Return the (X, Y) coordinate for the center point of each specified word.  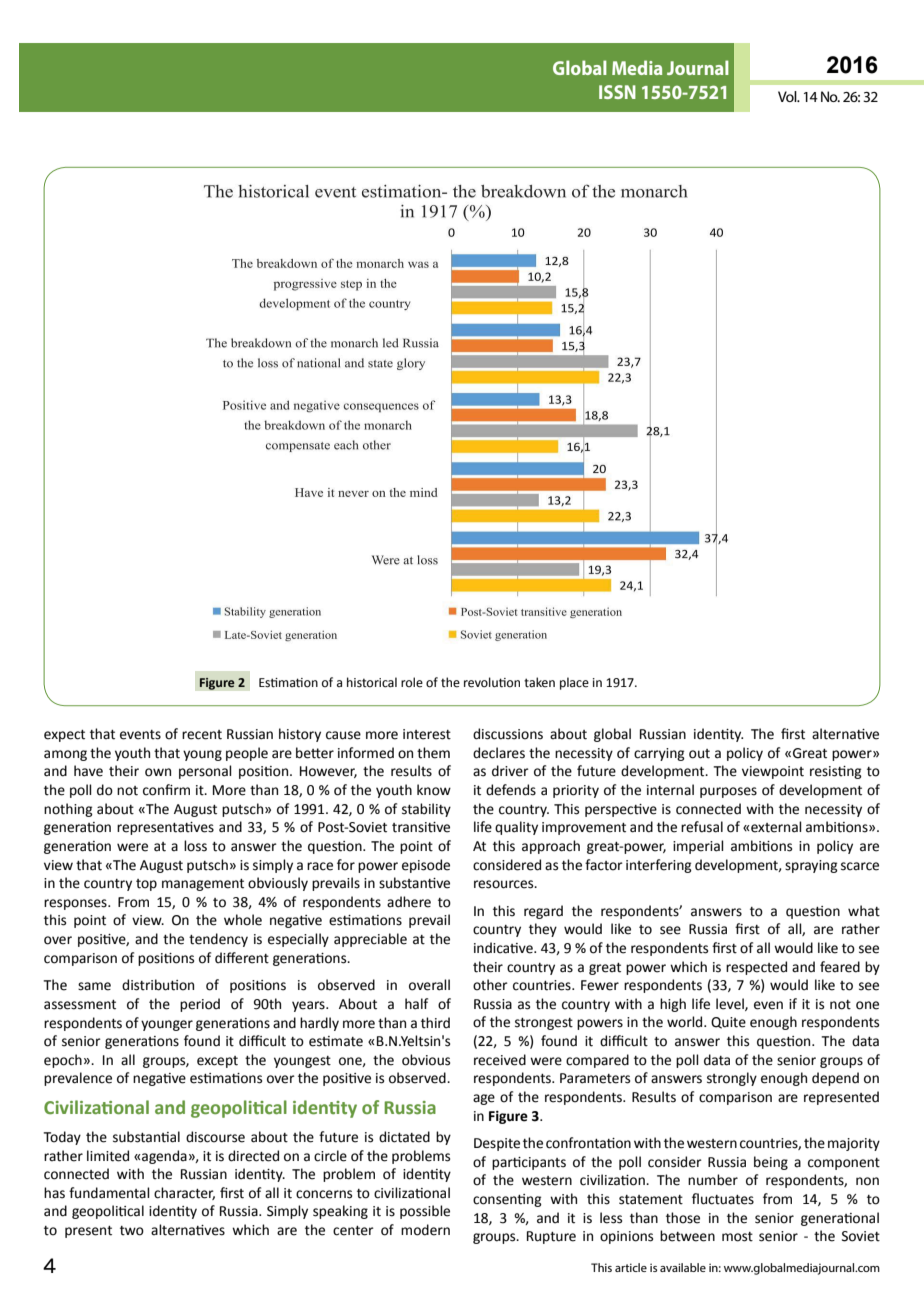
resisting (836, 772)
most (737, 1237)
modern (425, 1230)
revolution (492, 682)
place (574, 683)
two (132, 1231)
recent (202, 735)
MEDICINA (689, 67)
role (412, 682)
